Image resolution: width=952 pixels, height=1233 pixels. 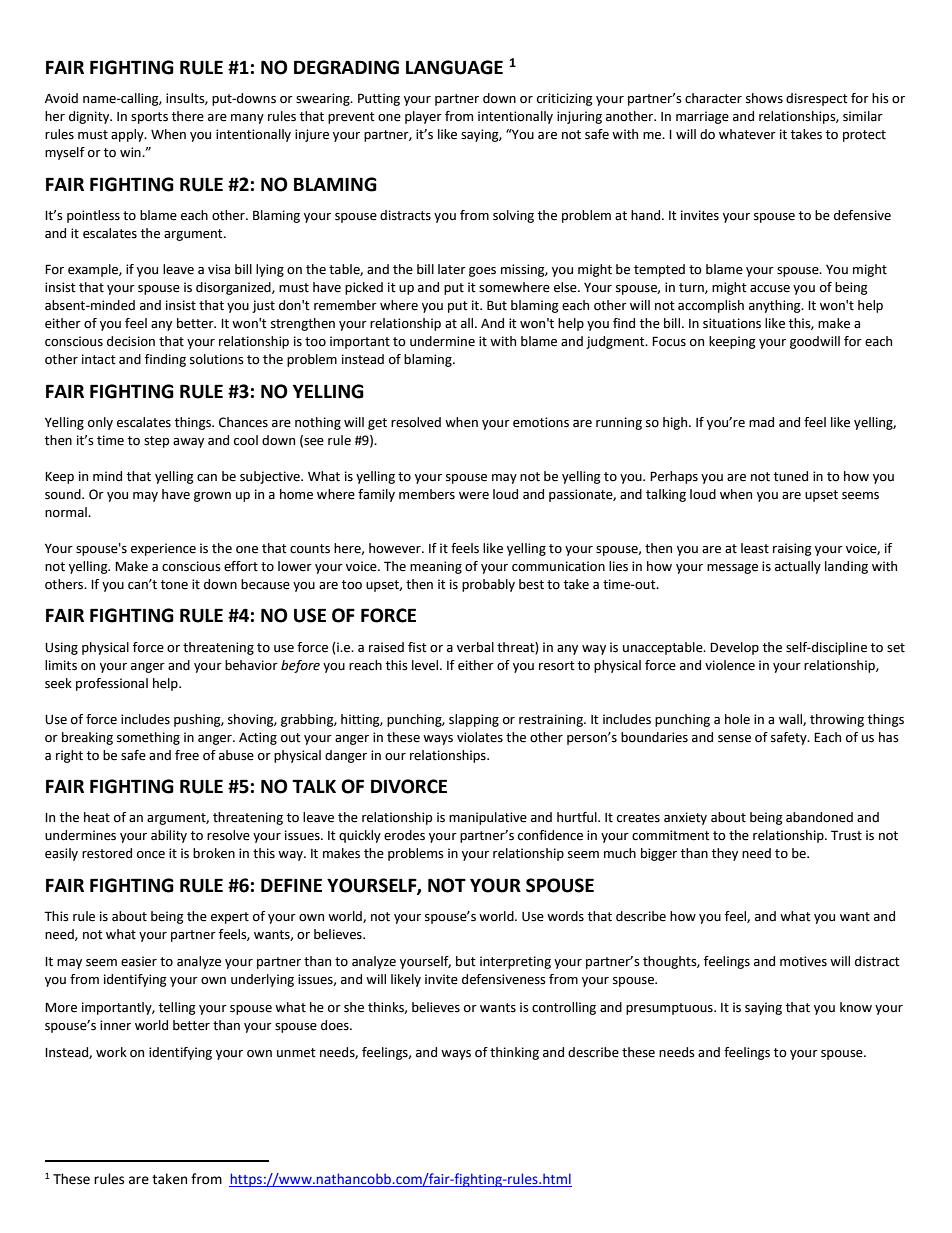 What do you see at coordinates (163, 549) in the screenshot?
I see `experience` at bounding box center [163, 549].
